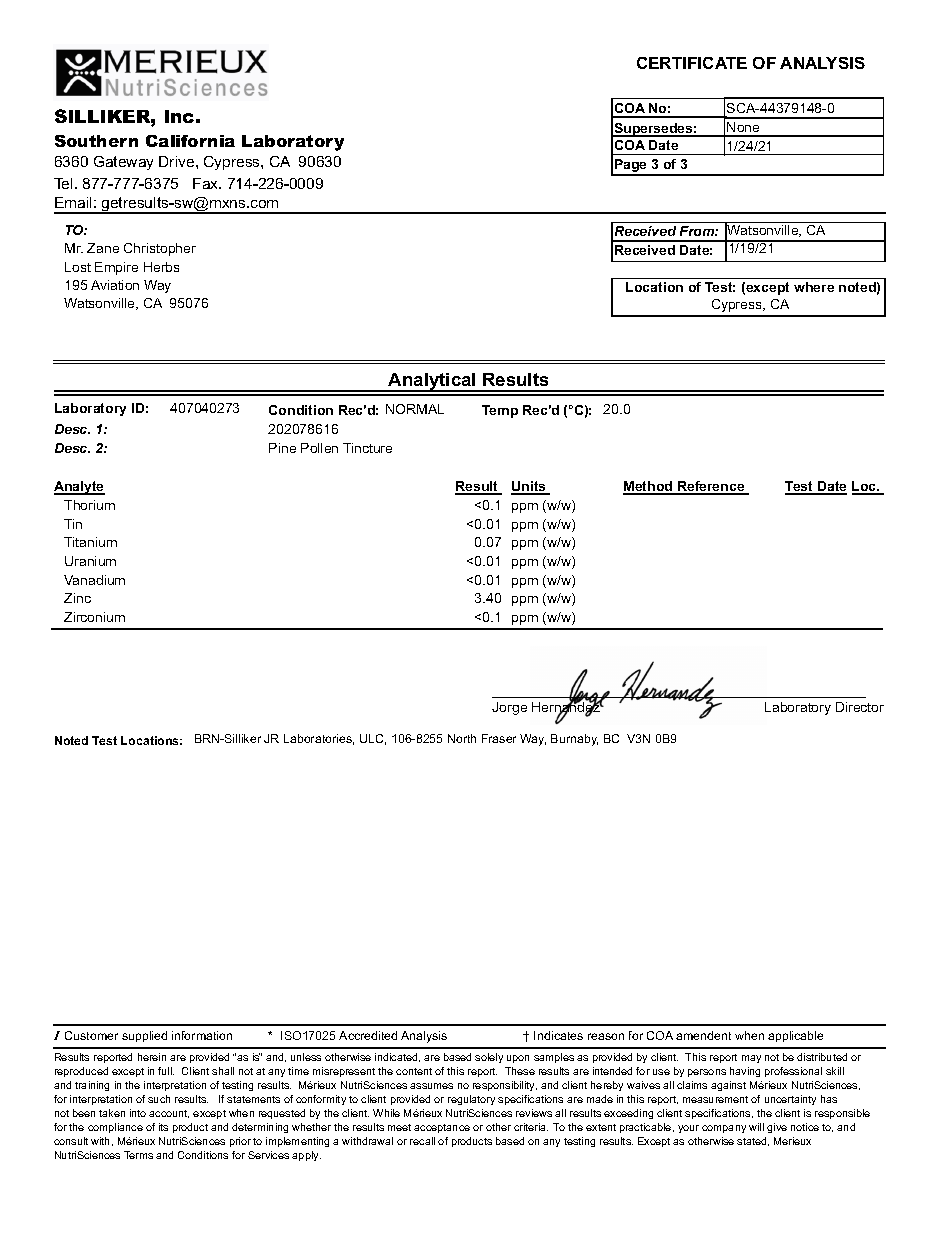 The image size is (952, 1233). I want to click on account, so click(169, 1114).
